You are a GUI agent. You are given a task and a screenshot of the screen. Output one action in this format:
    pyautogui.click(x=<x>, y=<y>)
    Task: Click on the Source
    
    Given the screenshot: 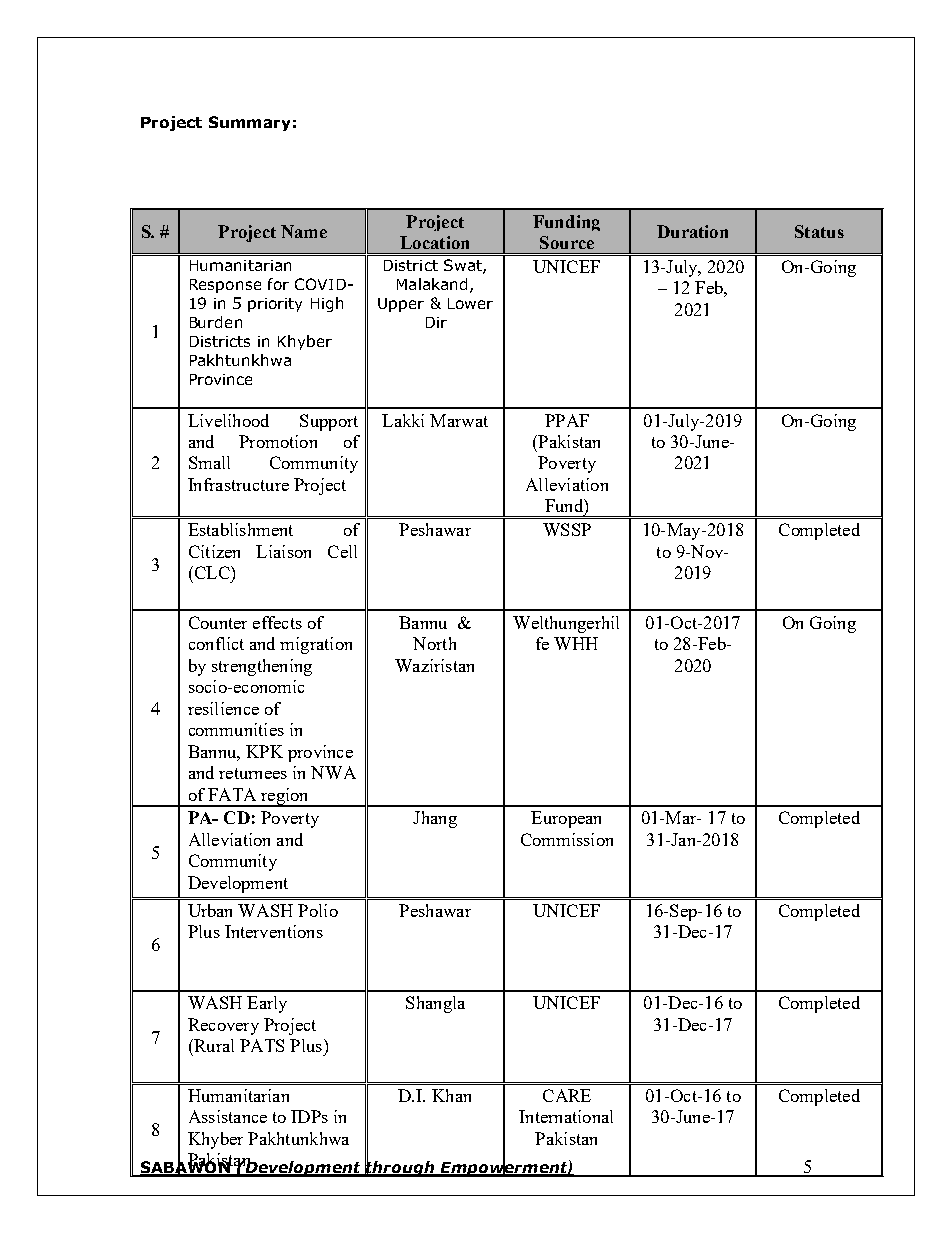 What is the action you would take?
    pyautogui.click(x=567, y=242)
